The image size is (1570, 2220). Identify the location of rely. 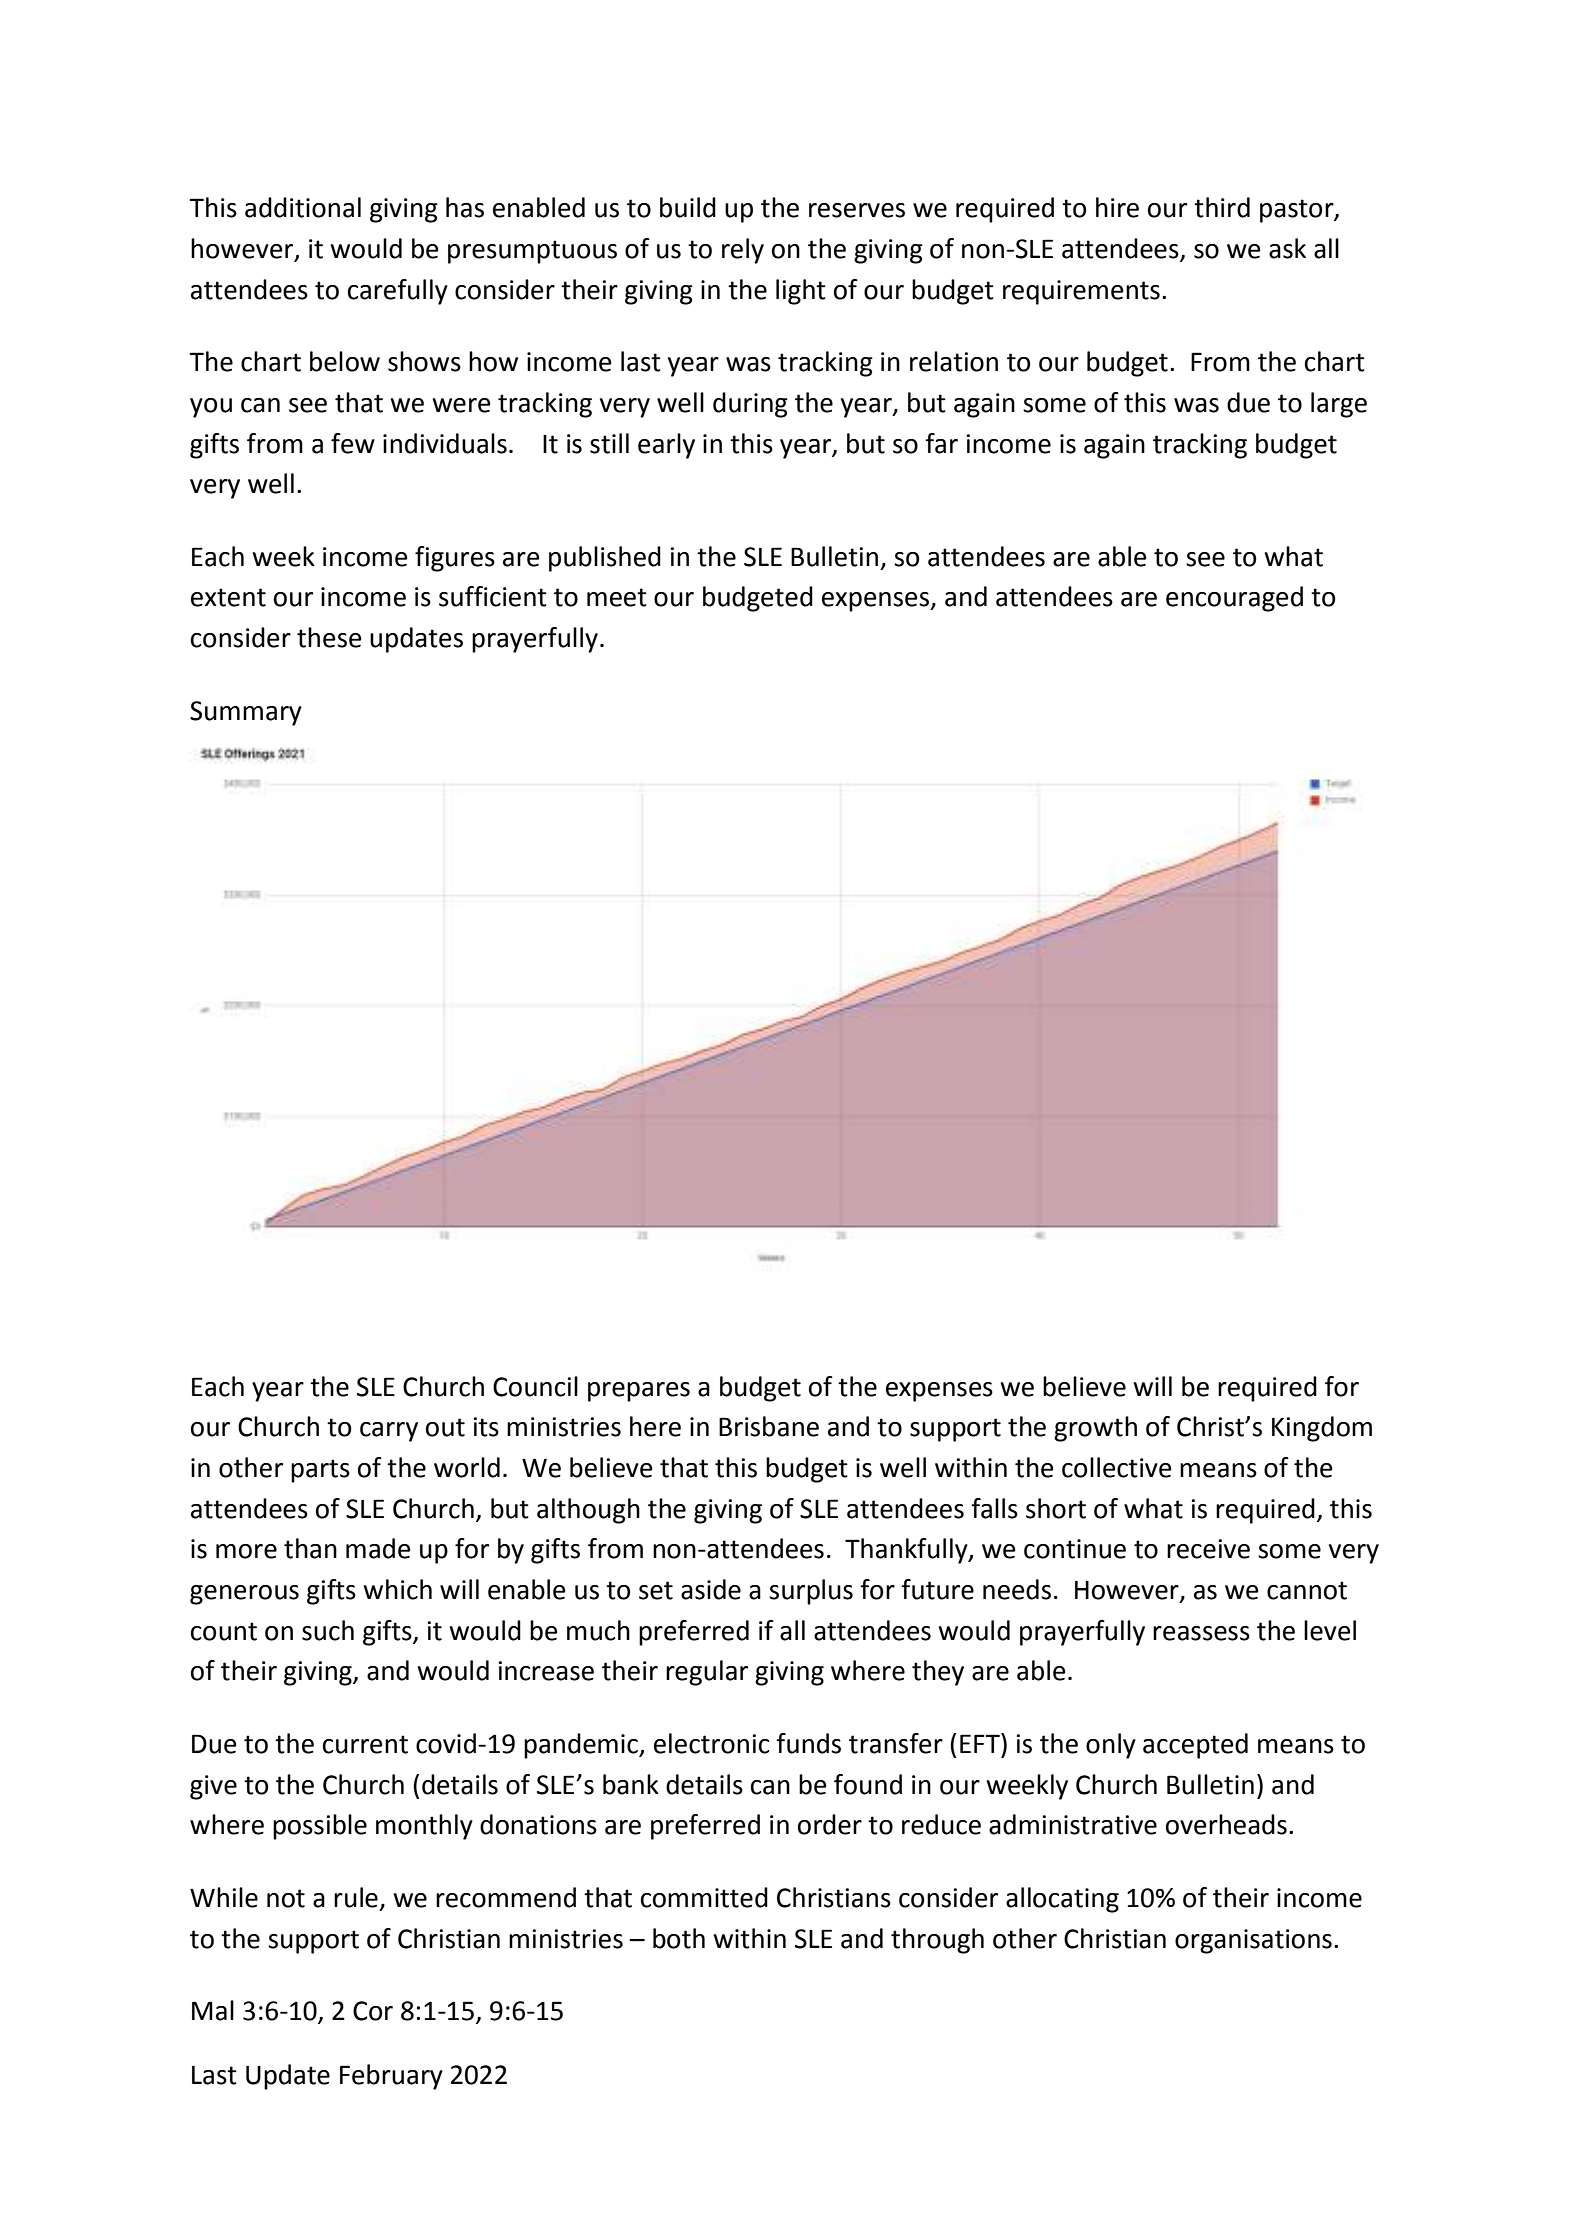
(743, 251).
